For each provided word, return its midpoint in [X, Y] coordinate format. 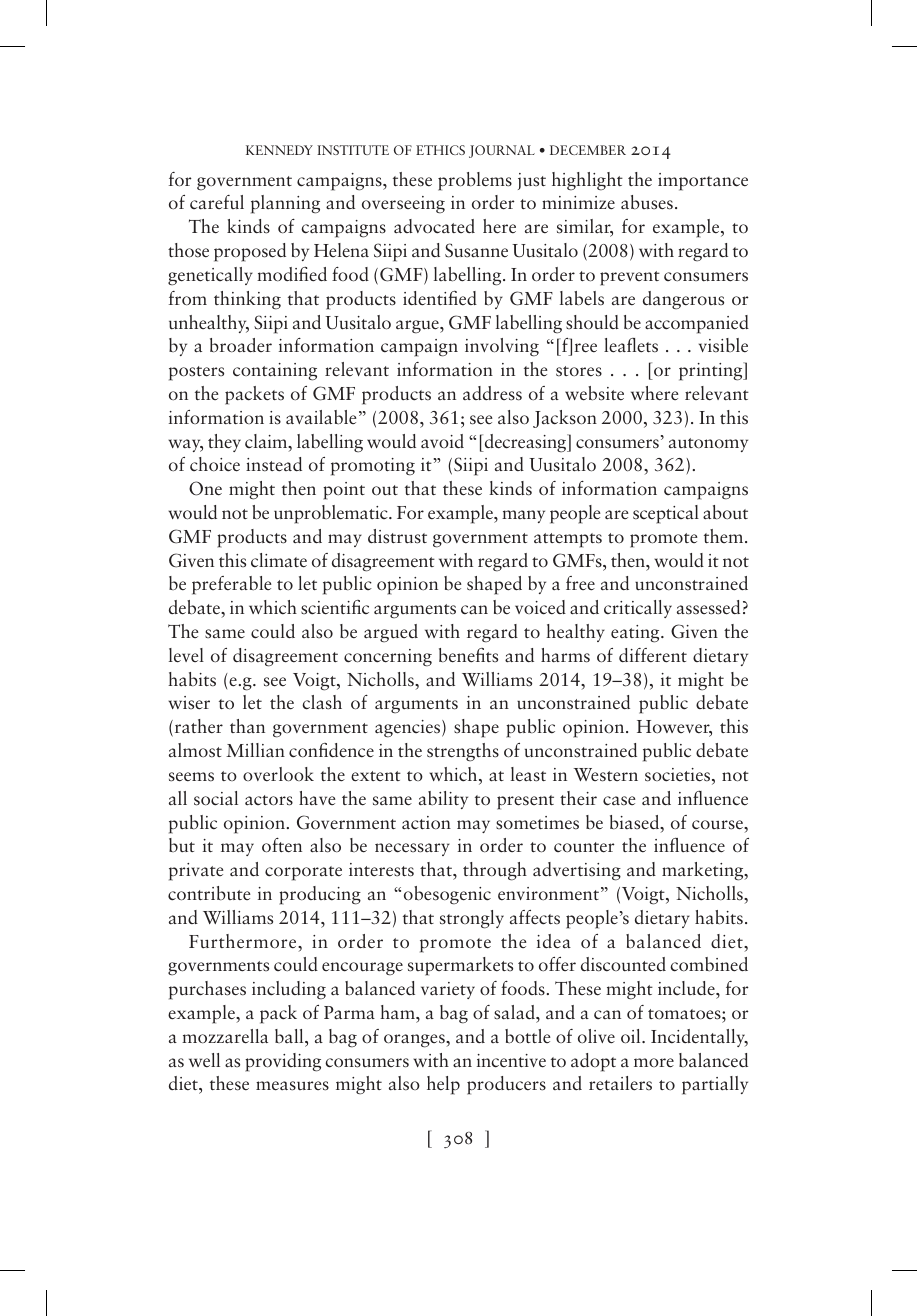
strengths [463, 752]
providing [283, 1062]
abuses [647, 202]
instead [274, 464]
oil [632, 1036]
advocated [434, 226]
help [443, 1085]
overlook [278, 774]
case [619, 801]
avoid [442, 441]
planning [285, 204]
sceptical [666, 514]
